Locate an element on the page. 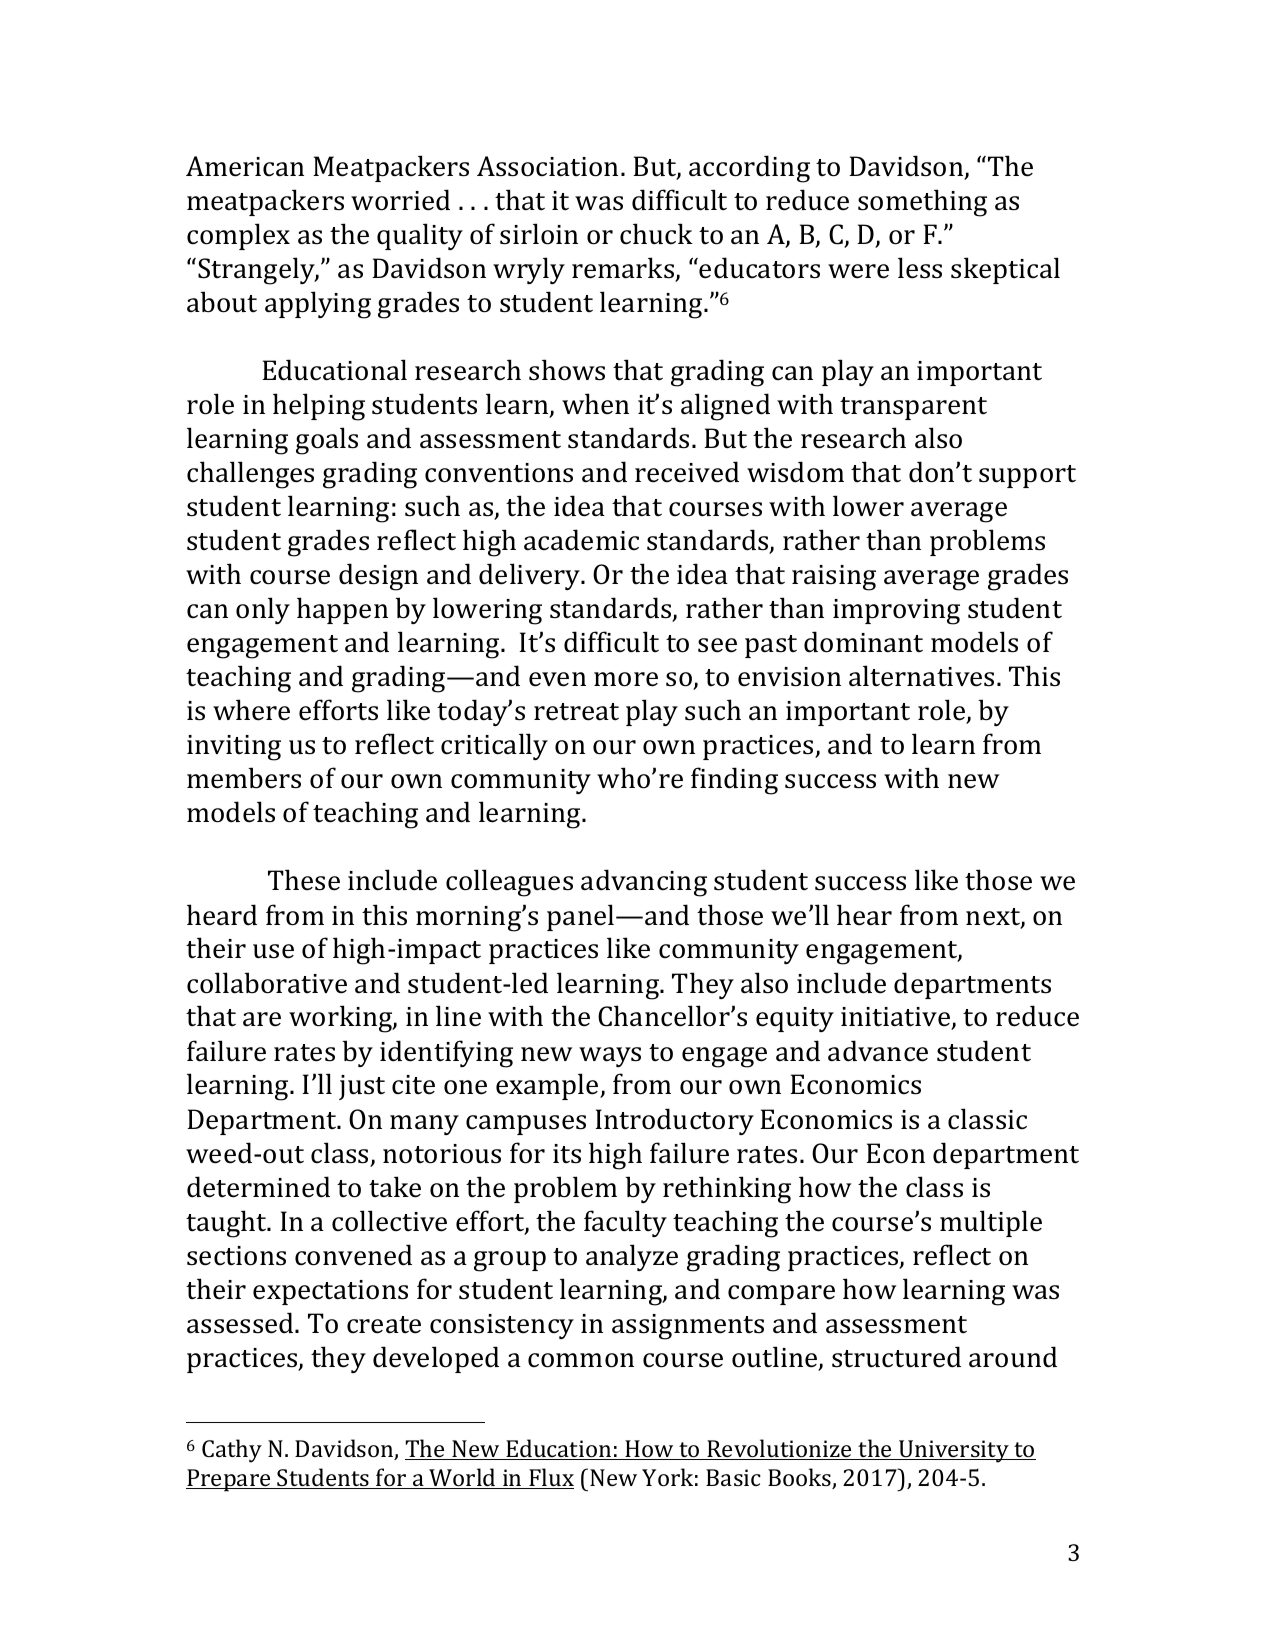 The height and width of the page is (1641, 1268). These is located at coordinates (304, 880).
